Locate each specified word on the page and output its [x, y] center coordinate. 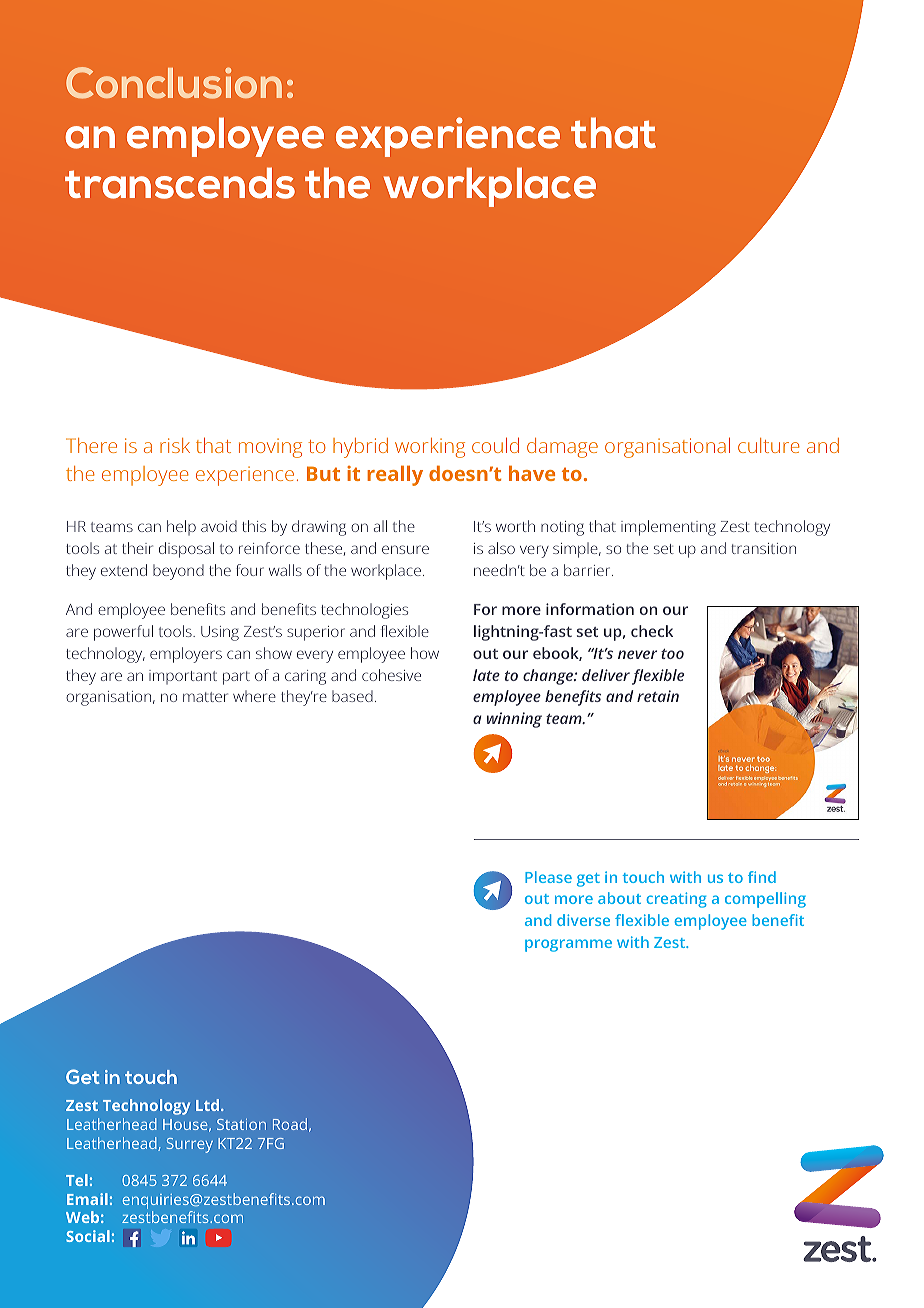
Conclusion [174, 83]
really [395, 475]
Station [241, 1124]
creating [676, 900]
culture [769, 445]
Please [548, 877]
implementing [668, 528]
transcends [180, 183]
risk [175, 445]
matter [205, 697]
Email [87, 1199]
